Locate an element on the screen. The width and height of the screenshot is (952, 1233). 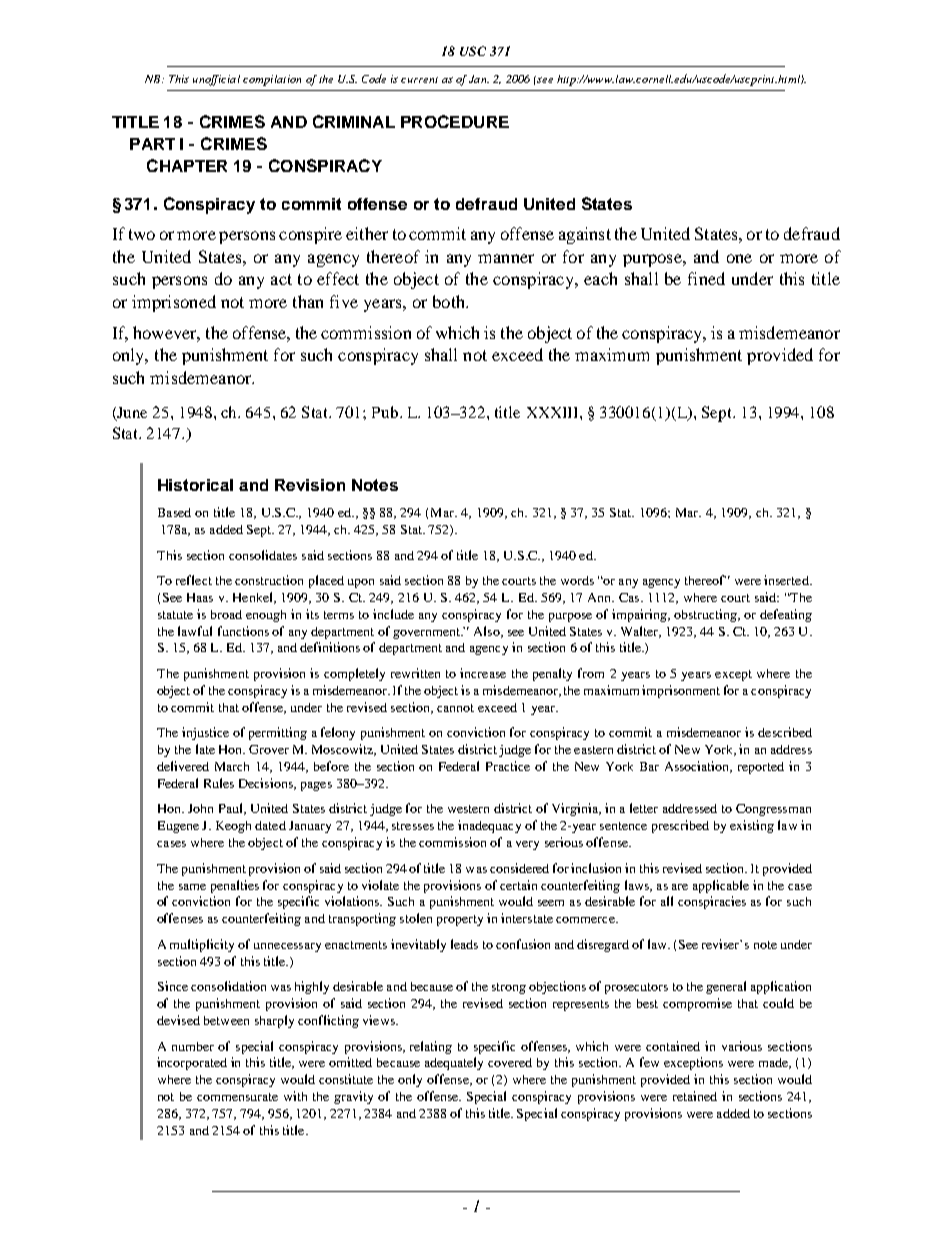
unofficial is located at coordinates (216, 80).
